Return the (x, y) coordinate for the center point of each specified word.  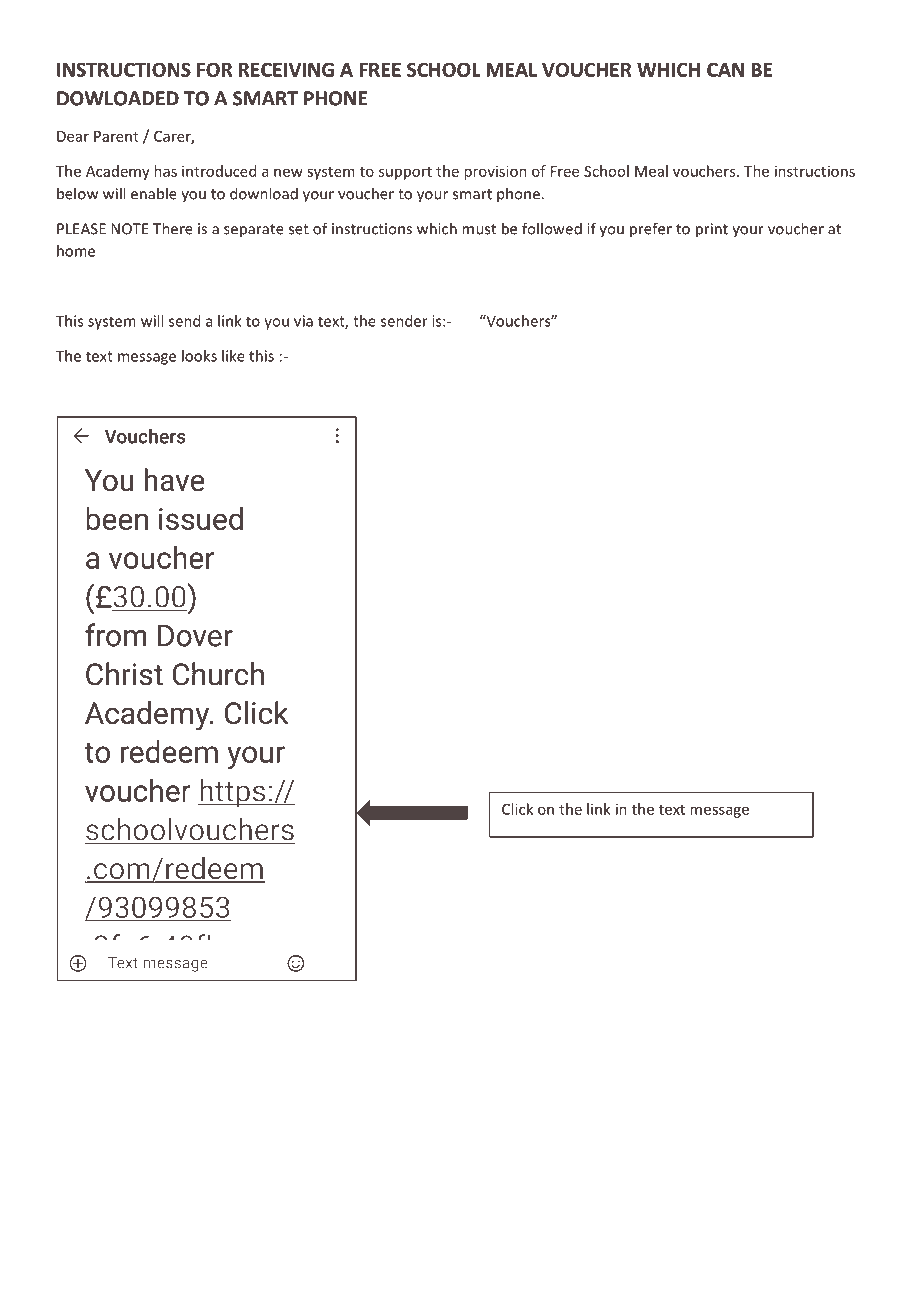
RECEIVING (286, 69)
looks (199, 356)
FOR (214, 69)
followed (552, 228)
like (233, 356)
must (479, 229)
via (303, 321)
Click (517, 809)
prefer (651, 230)
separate (254, 231)
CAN (725, 69)
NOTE (130, 229)
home (76, 251)
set (299, 229)
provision (495, 172)
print (712, 230)
